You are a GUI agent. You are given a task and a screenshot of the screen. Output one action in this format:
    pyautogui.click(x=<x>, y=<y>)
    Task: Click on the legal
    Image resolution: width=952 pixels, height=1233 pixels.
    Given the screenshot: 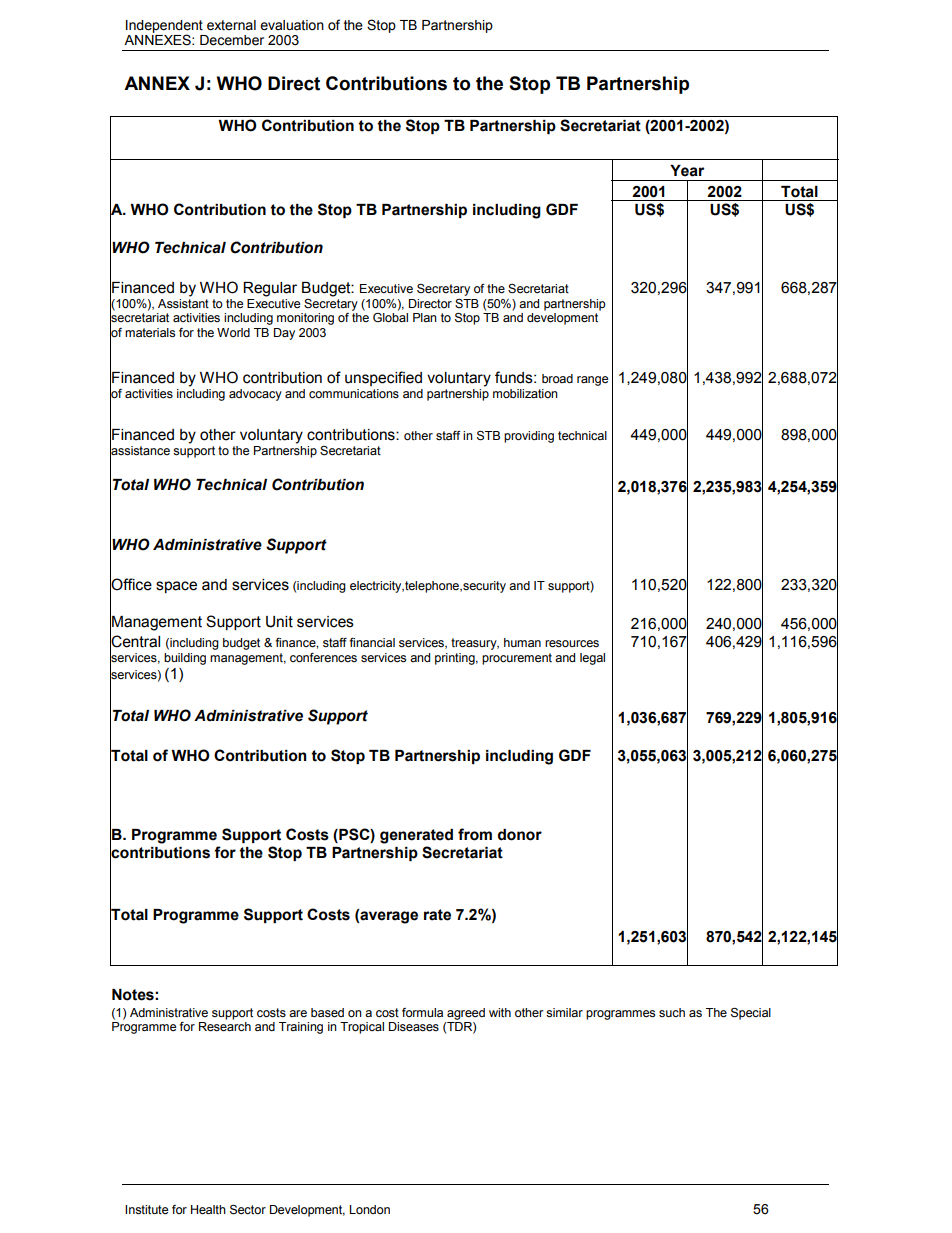 What is the action you would take?
    pyautogui.click(x=592, y=659)
